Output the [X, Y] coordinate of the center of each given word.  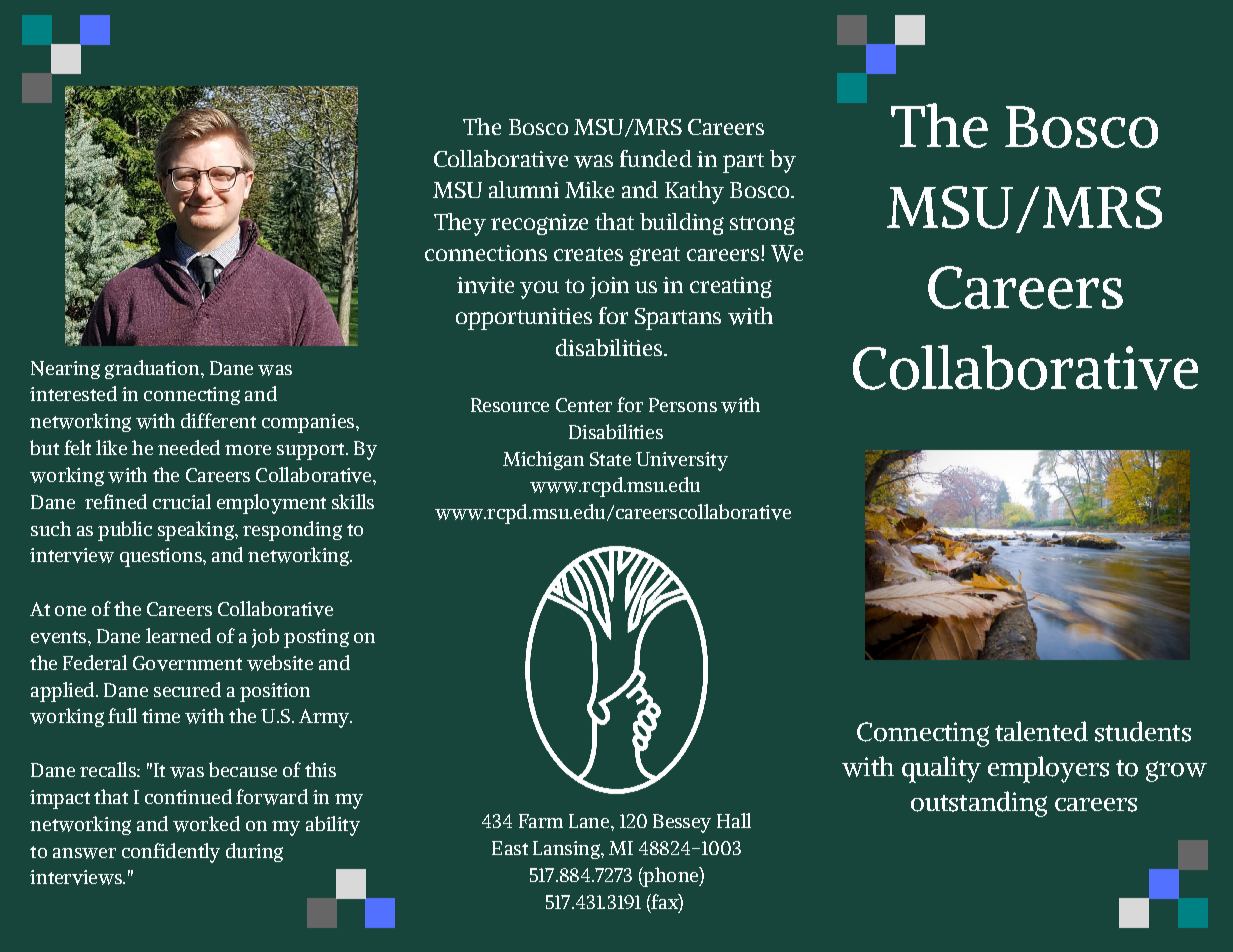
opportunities [524, 319]
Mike [589, 189]
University [682, 461]
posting [316, 638]
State [610, 459]
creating [731, 287]
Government [187, 663]
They [460, 224]
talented [1041, 731]
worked [206, 824]
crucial [182, 501]
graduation [153, 369]
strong [762, 225]
